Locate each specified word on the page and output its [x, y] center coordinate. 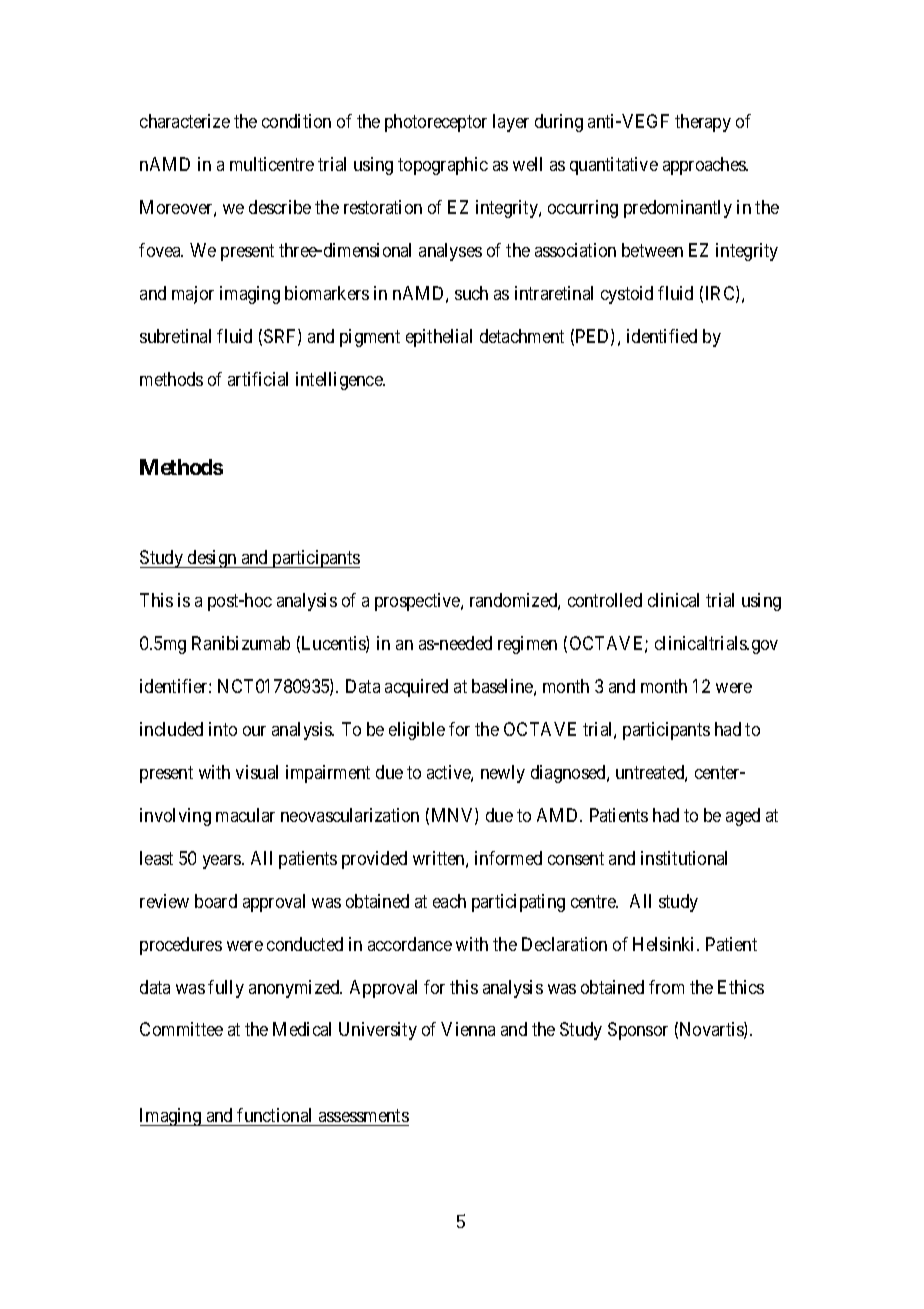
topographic [443, 166]
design [212, 559]
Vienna [468, 1029]
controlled [605, 600]
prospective [418, 602]
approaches [705, 166]
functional [274, 1115]
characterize [185, 121]
